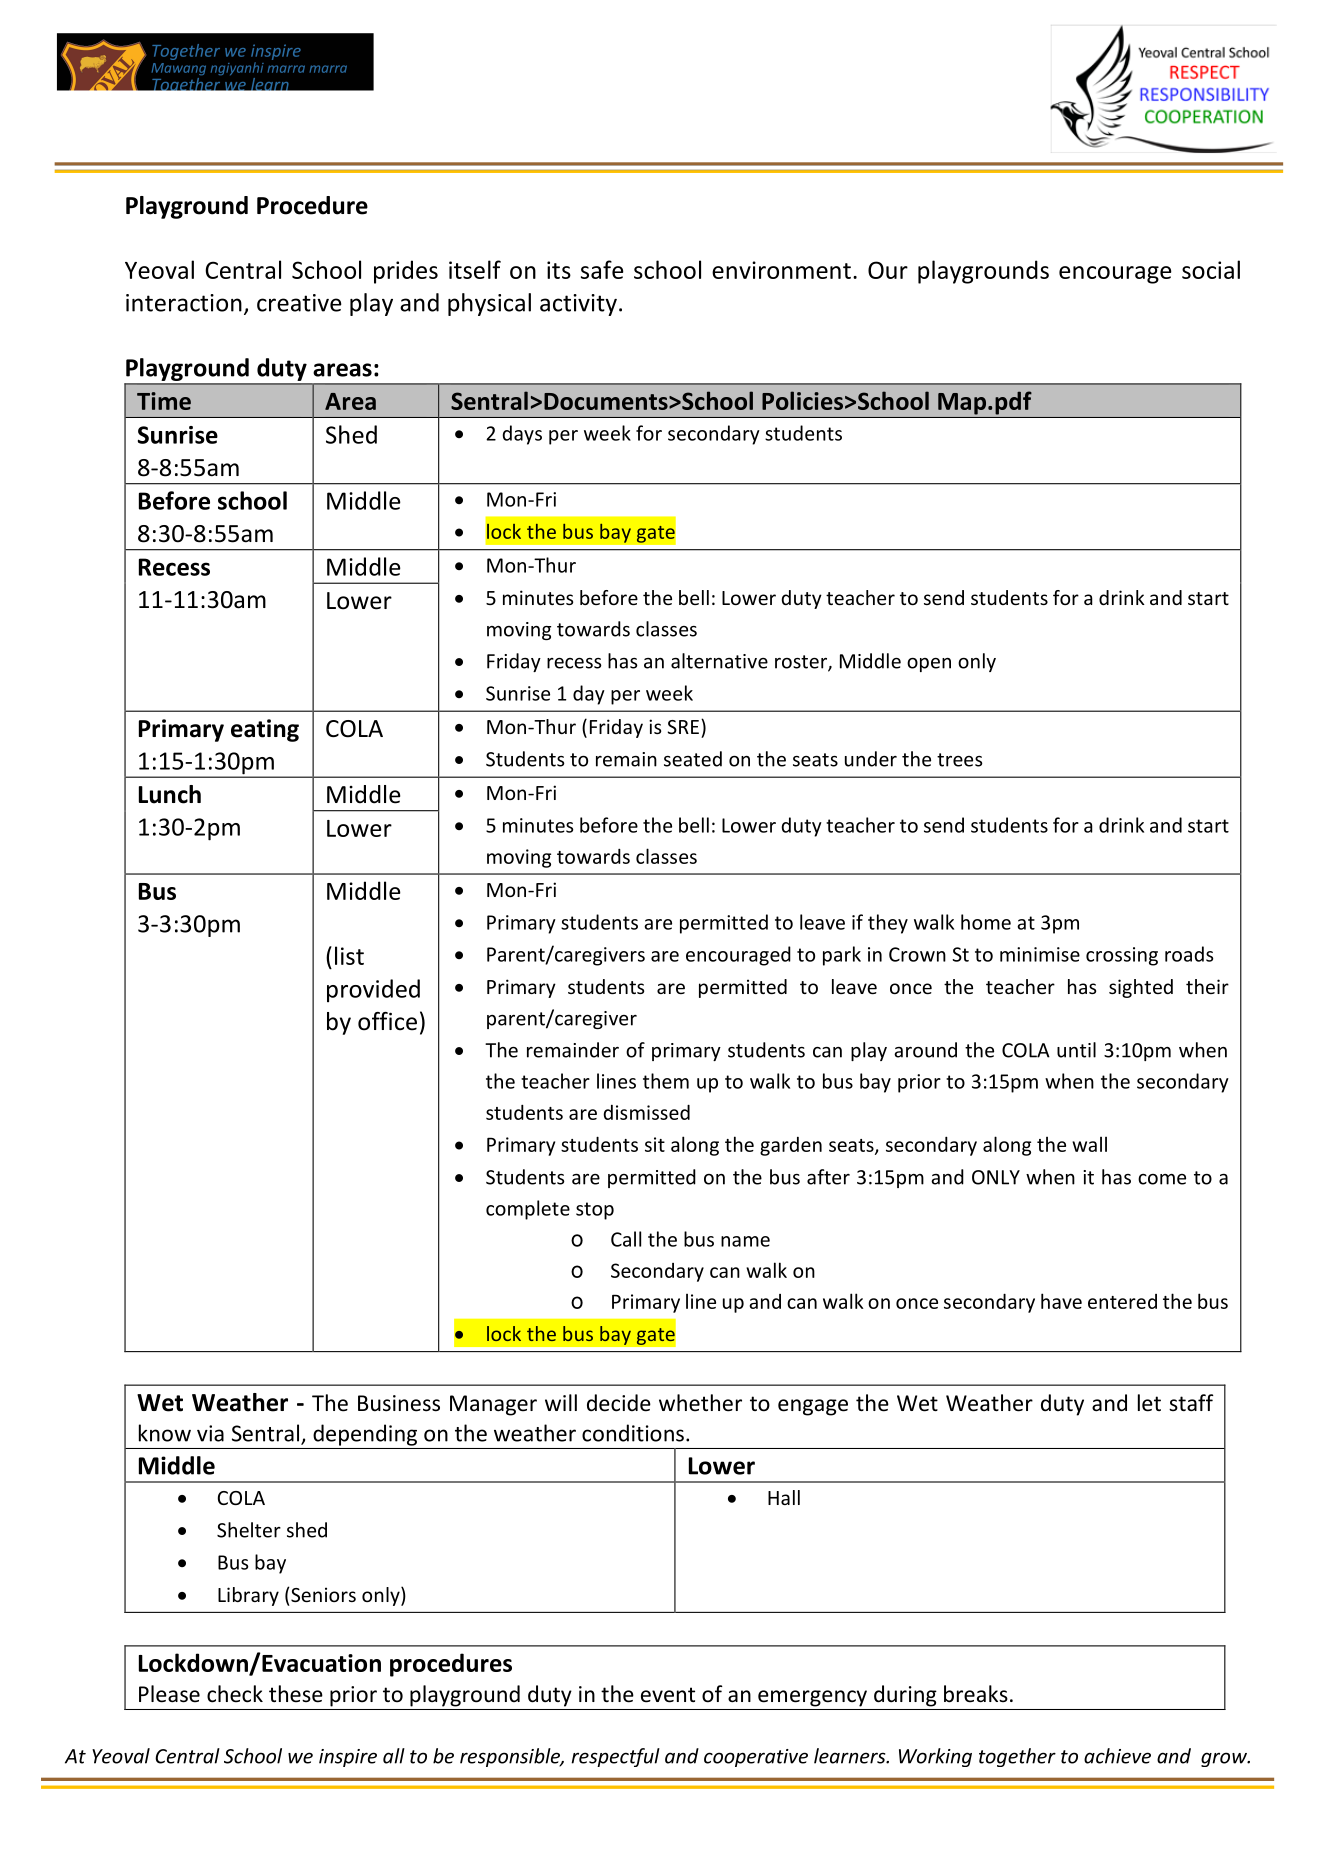 The width and height of the document is (1319, 1867). Describe the element at coordinates (668, 1695) in the document. I see `event` at that location.
